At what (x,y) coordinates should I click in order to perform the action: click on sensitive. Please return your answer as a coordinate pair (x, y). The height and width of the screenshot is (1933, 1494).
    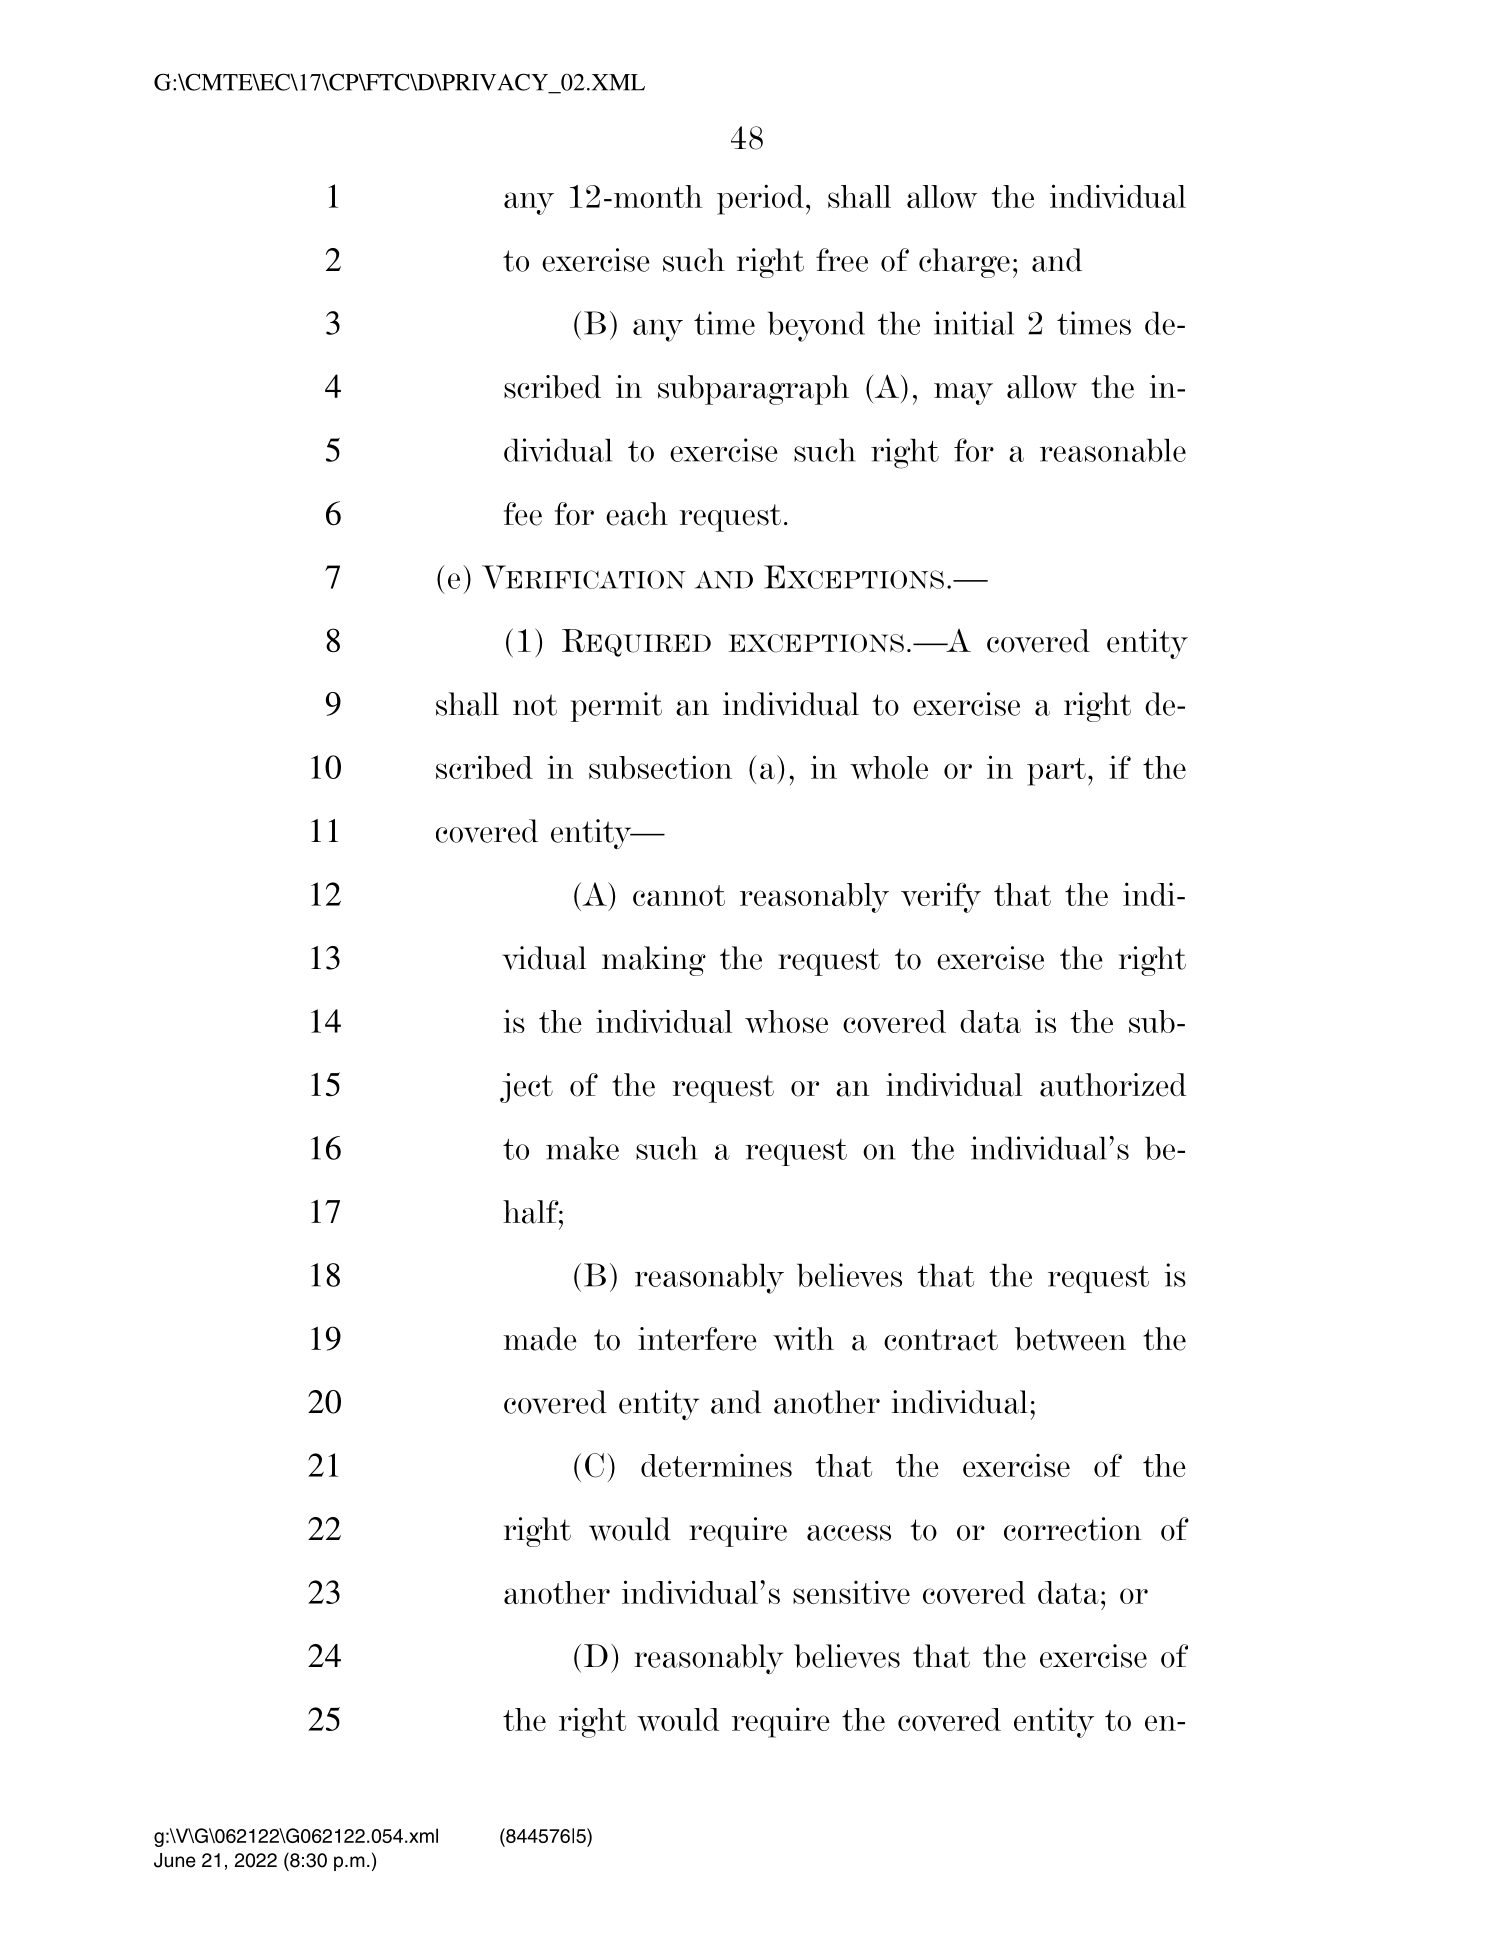
    Looking at the image, I should click on (851, 1592).
